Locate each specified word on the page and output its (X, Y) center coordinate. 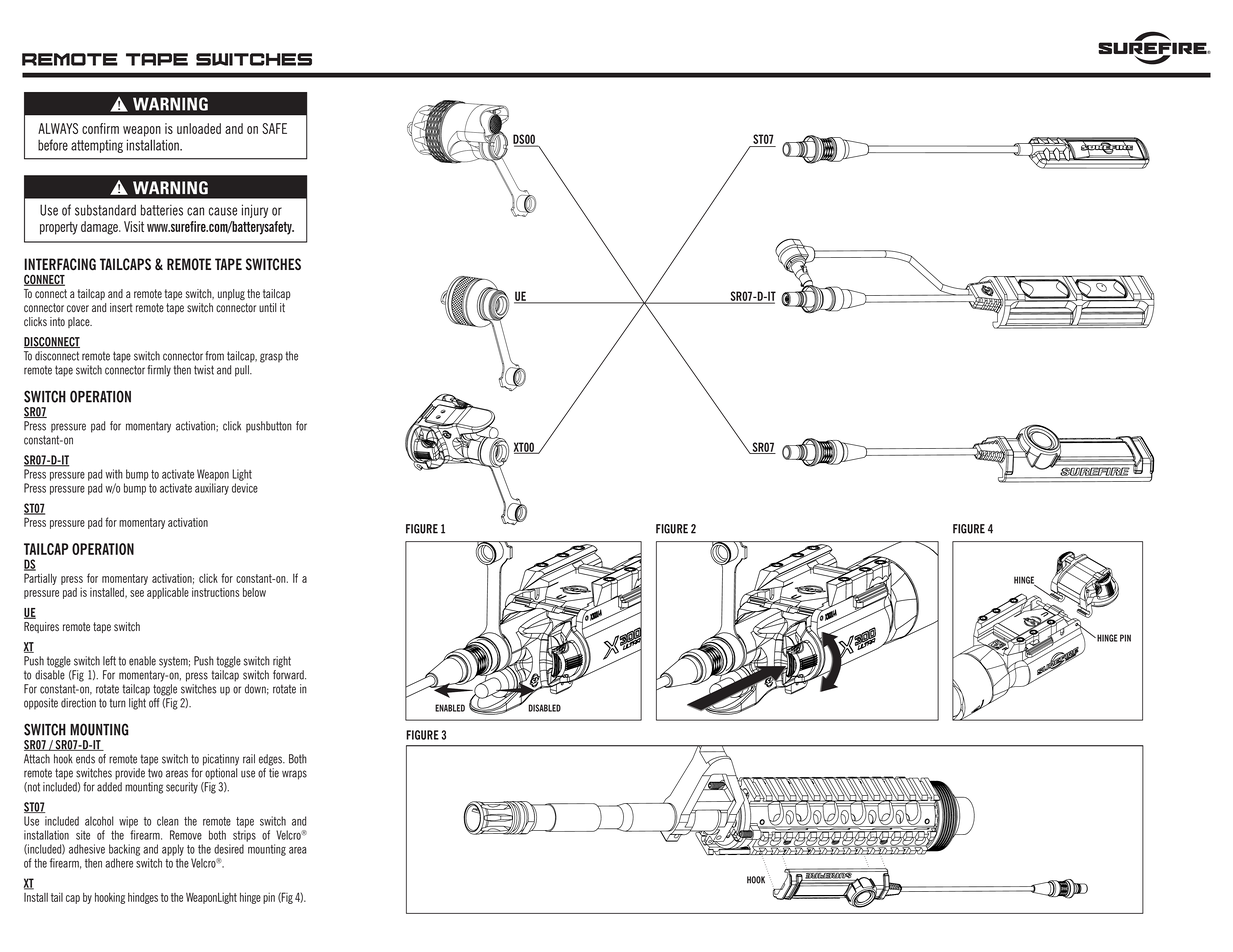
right (282, 662)
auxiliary (212, 489)
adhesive (87, 849)
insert (121, 308)
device (245, 488)
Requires (41, 627)
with (114, 474)
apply (173, 850)
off (154, 703)
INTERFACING (60, 264)
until (267, 308)
